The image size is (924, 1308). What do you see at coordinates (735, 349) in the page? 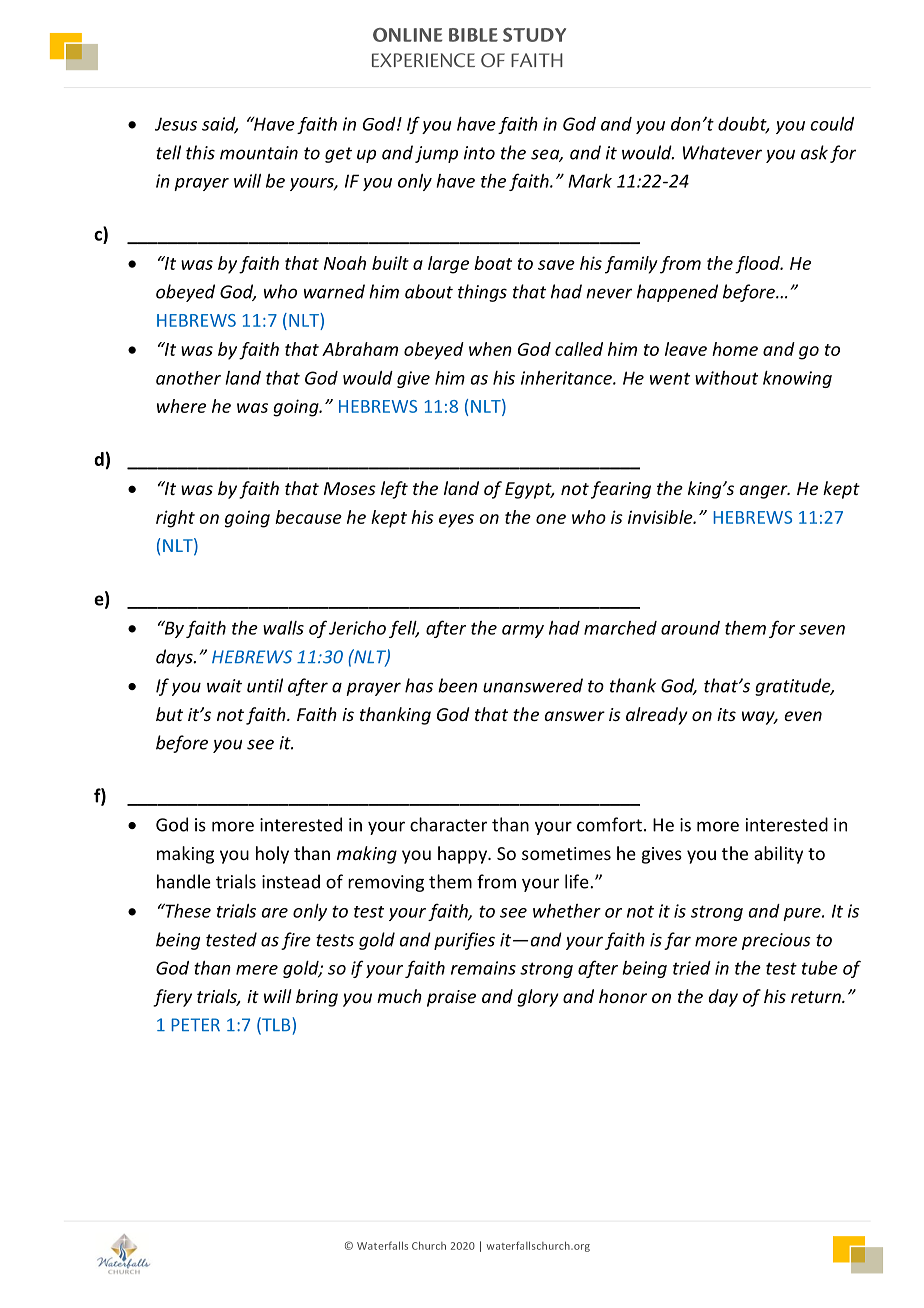
I see `home` at bounding box center [735, 349].
